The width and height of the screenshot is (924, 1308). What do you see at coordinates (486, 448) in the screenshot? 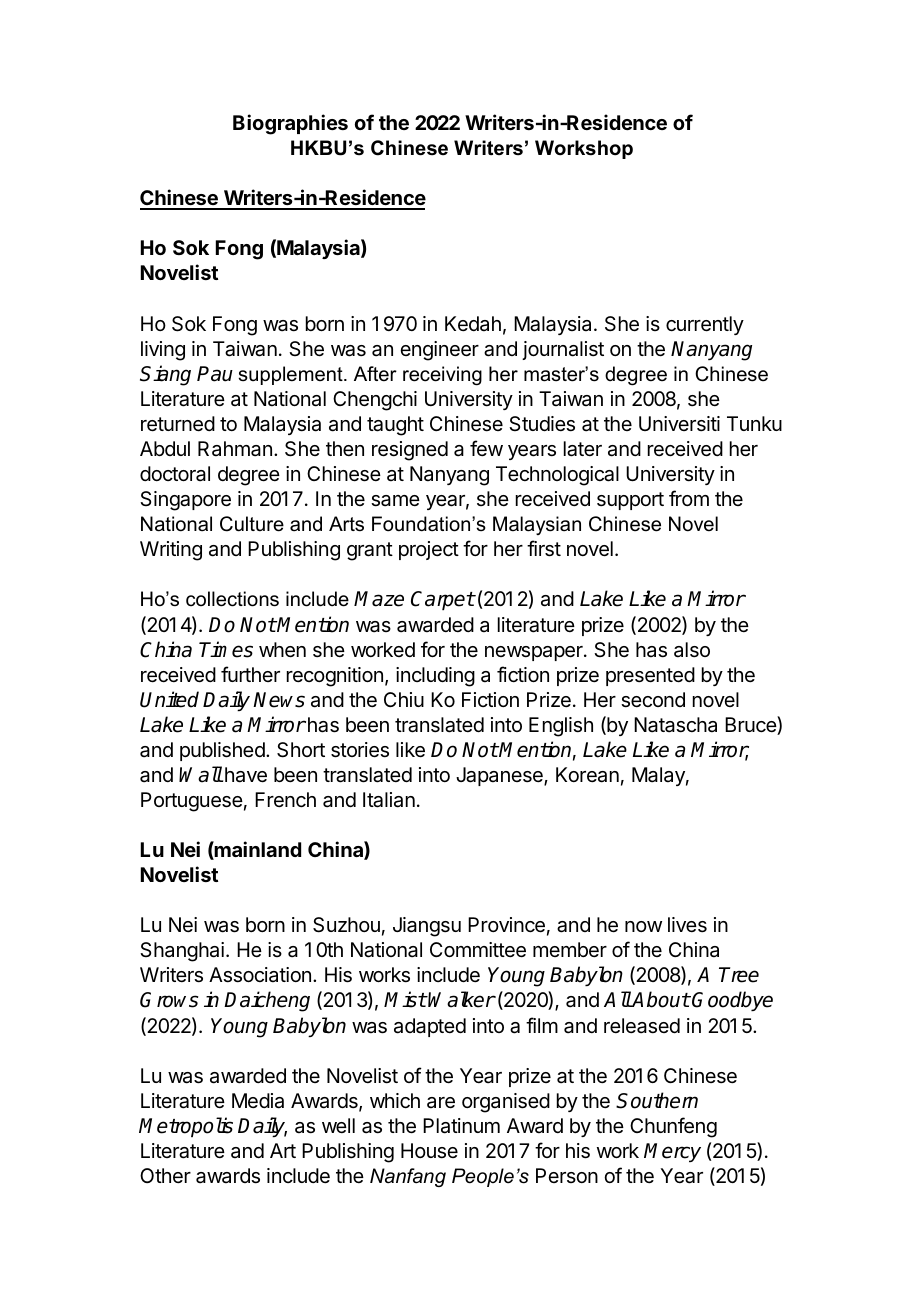
I see `few` at bounding box center [486, 448].
